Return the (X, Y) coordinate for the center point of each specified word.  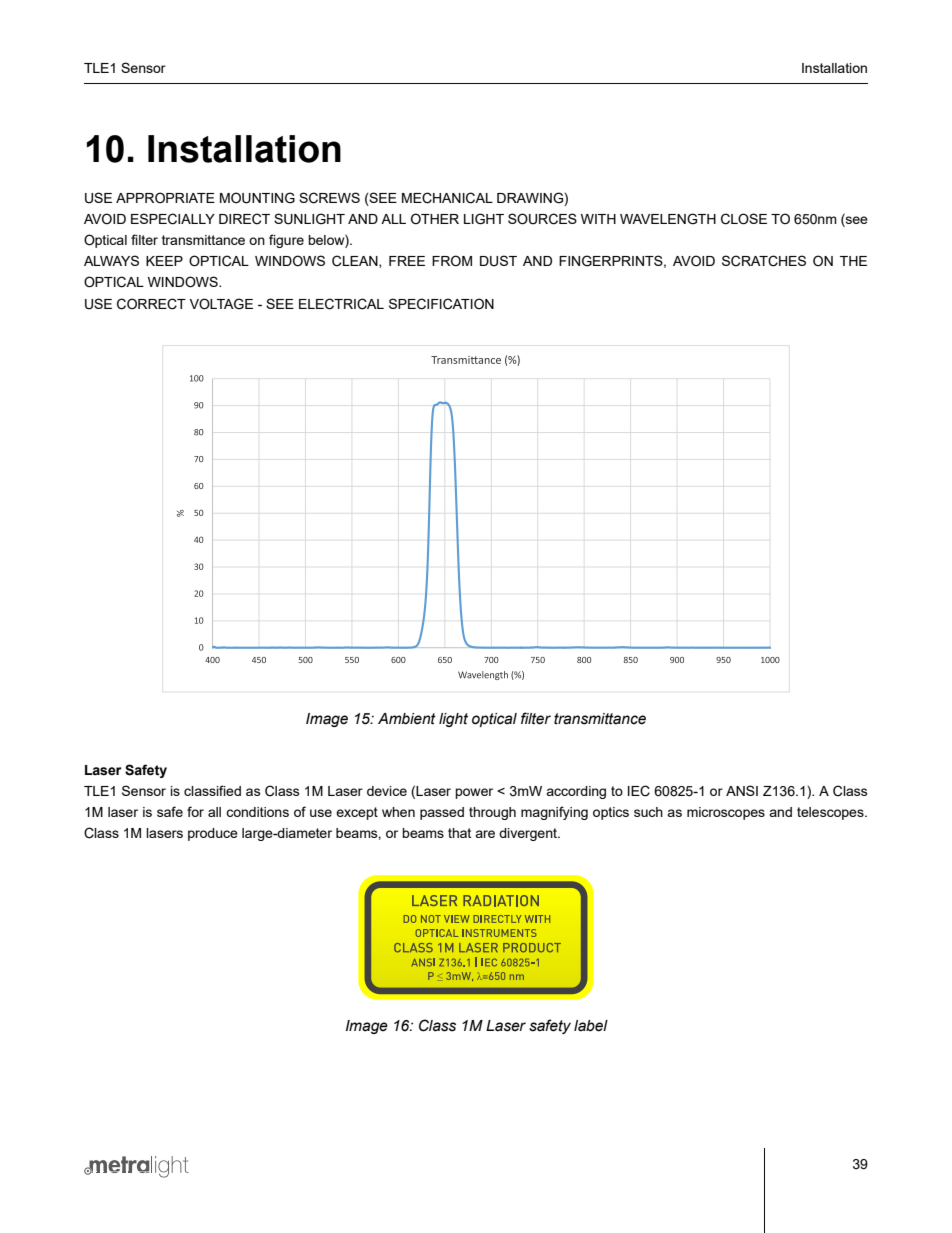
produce (213, 834)
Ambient (407, 719)
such (648, 812)
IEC (639, 791)
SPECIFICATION (441, 304)
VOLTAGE (221, 304)
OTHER (435, 218)
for (195, 811)
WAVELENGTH (668, 219)
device (387, 791)
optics (611, 813)
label (591, 1026)
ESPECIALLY (173, 219)
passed (442, 813)
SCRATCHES (764, 261)
